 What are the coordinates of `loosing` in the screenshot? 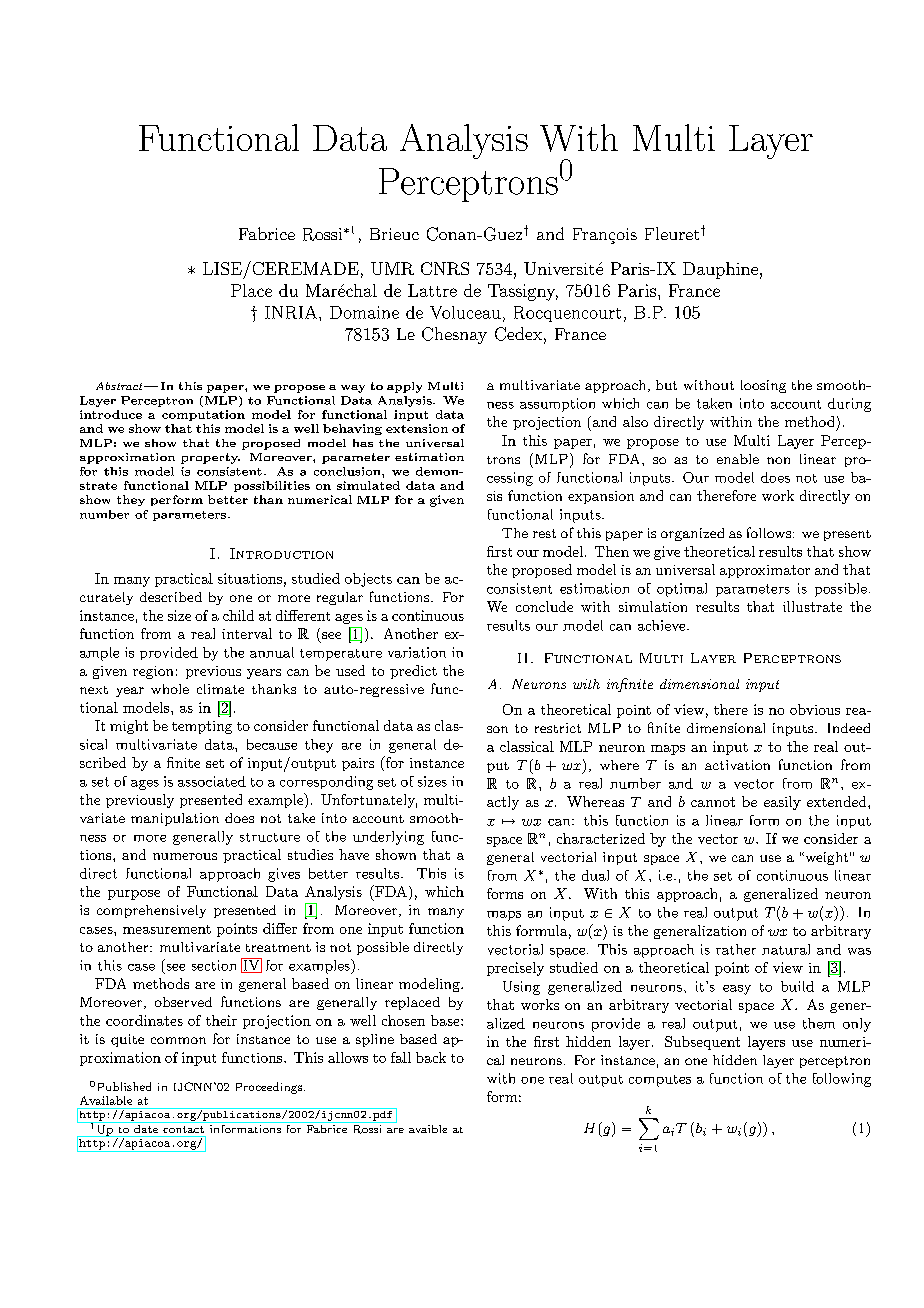 It's located at (763, 386).
